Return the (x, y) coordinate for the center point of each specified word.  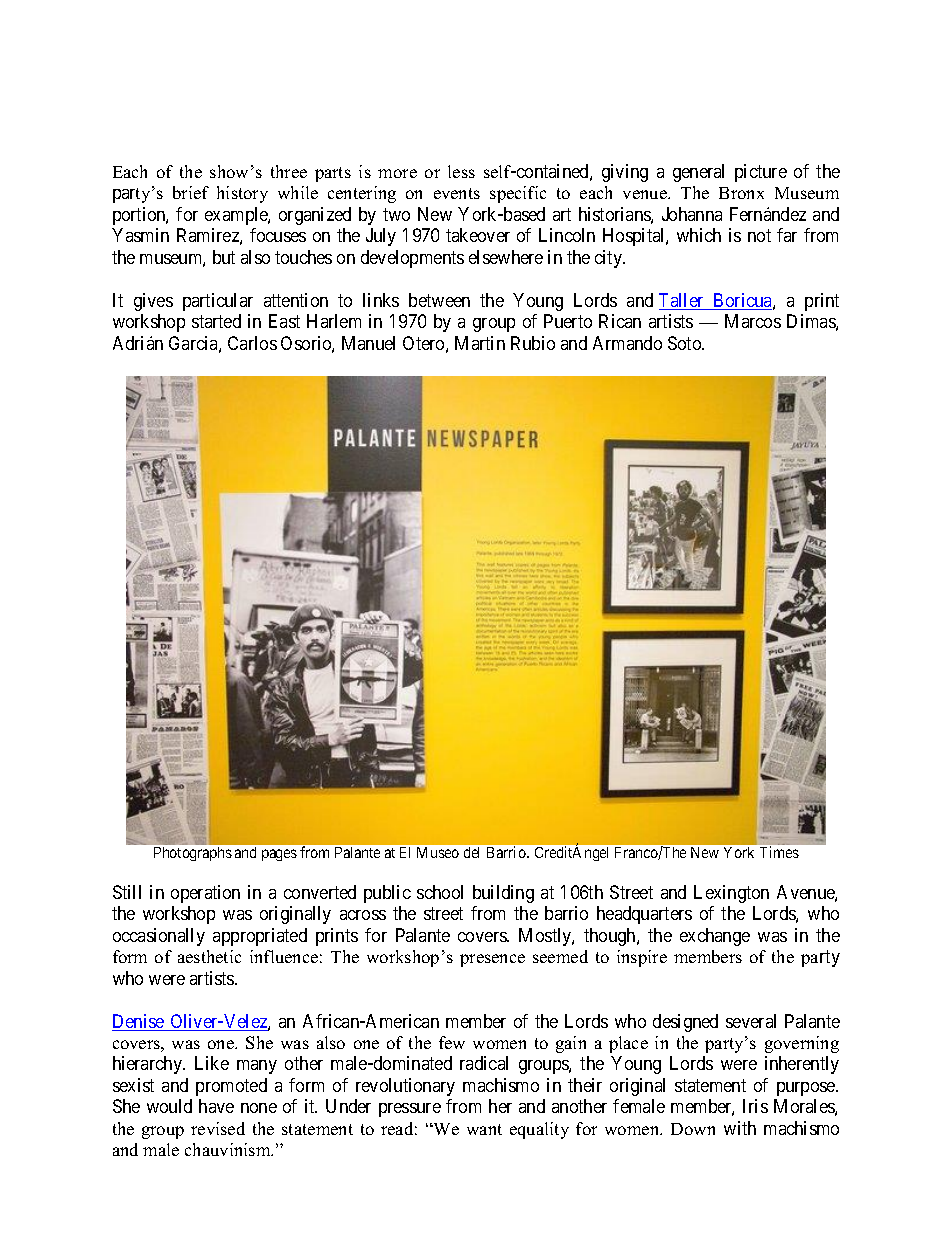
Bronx (741, 193)
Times (779, 852)
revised (218, 1128)
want (484, 1129)
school (440, 892)
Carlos (252, 343)
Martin (480, 343)
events (457, 193)
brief (191, 192)
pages (279, 855)
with (740, 1128)
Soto (685, 343)
